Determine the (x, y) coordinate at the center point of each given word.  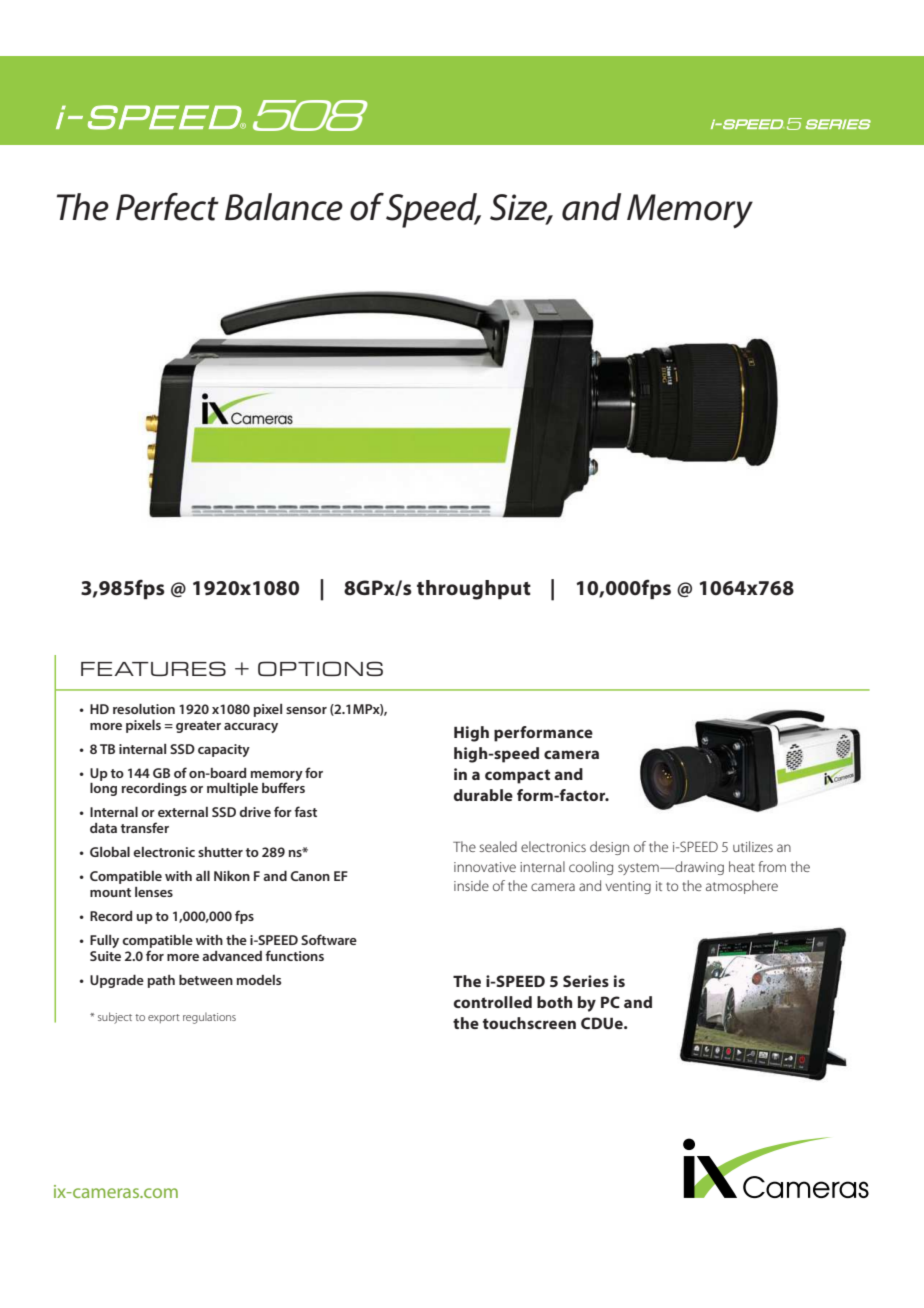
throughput (474, 590)
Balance (284, 207)
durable (483, 795)
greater (198, 727)
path (161, 981)
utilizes (753, 846)
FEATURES (153, 668)
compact (517, 776)
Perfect (167, 206)
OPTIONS (320, 668)
